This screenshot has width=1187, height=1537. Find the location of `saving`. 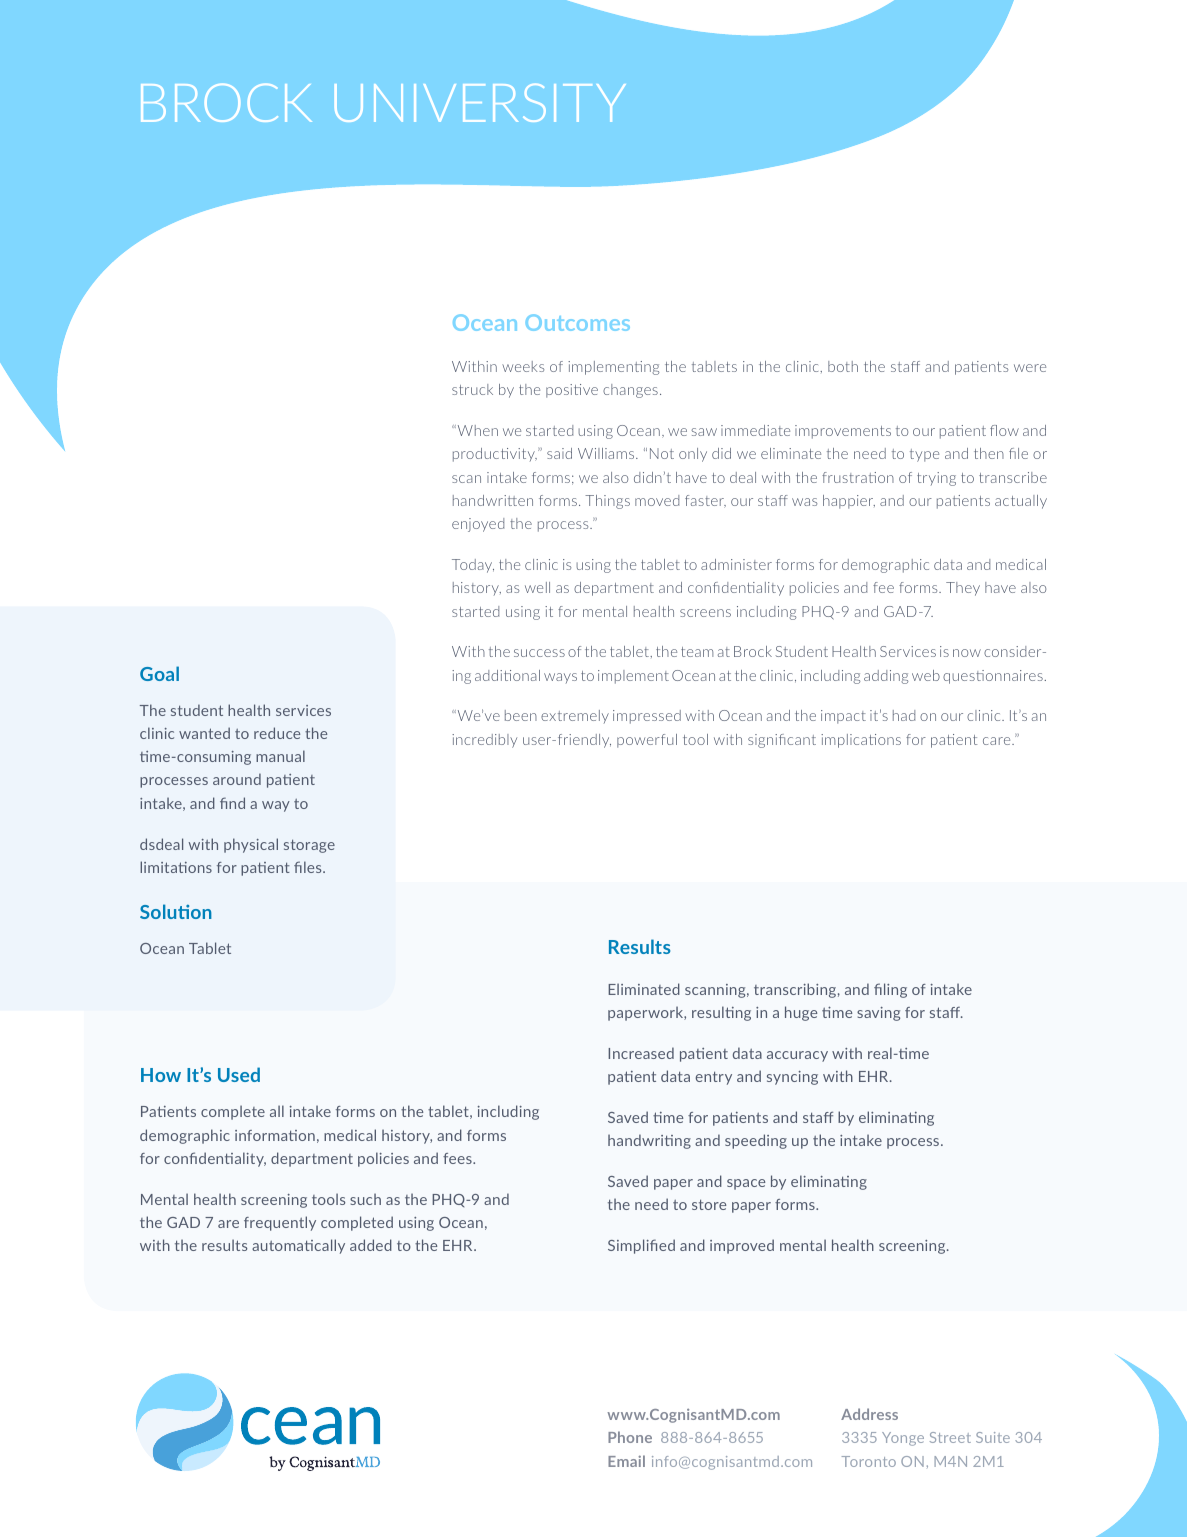

saving is located at coordinates (878, 1014).
